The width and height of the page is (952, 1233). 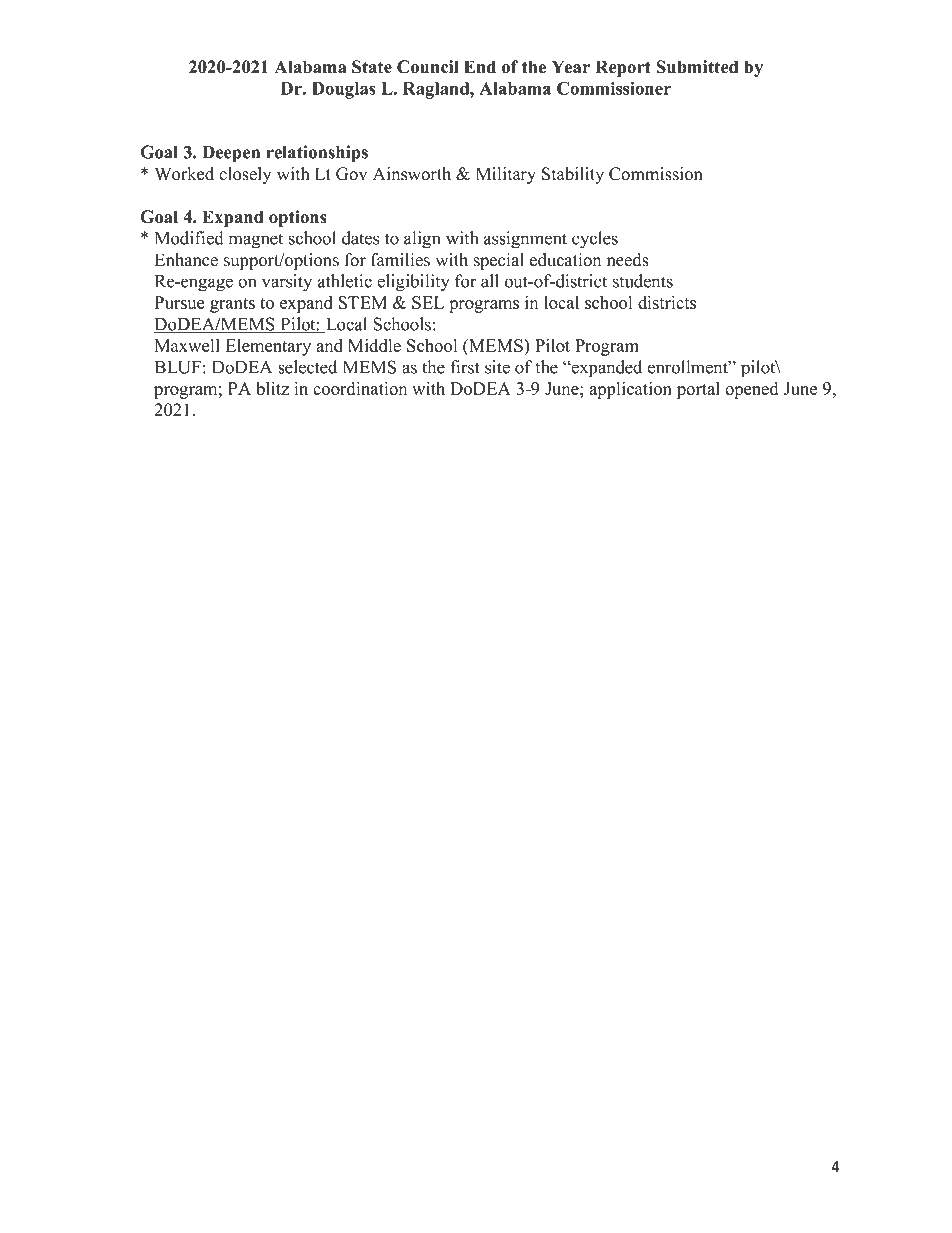 What do you see at coordinates (697, 67) in the page?
I see `Submitted` at bounding box center [697, 67].
